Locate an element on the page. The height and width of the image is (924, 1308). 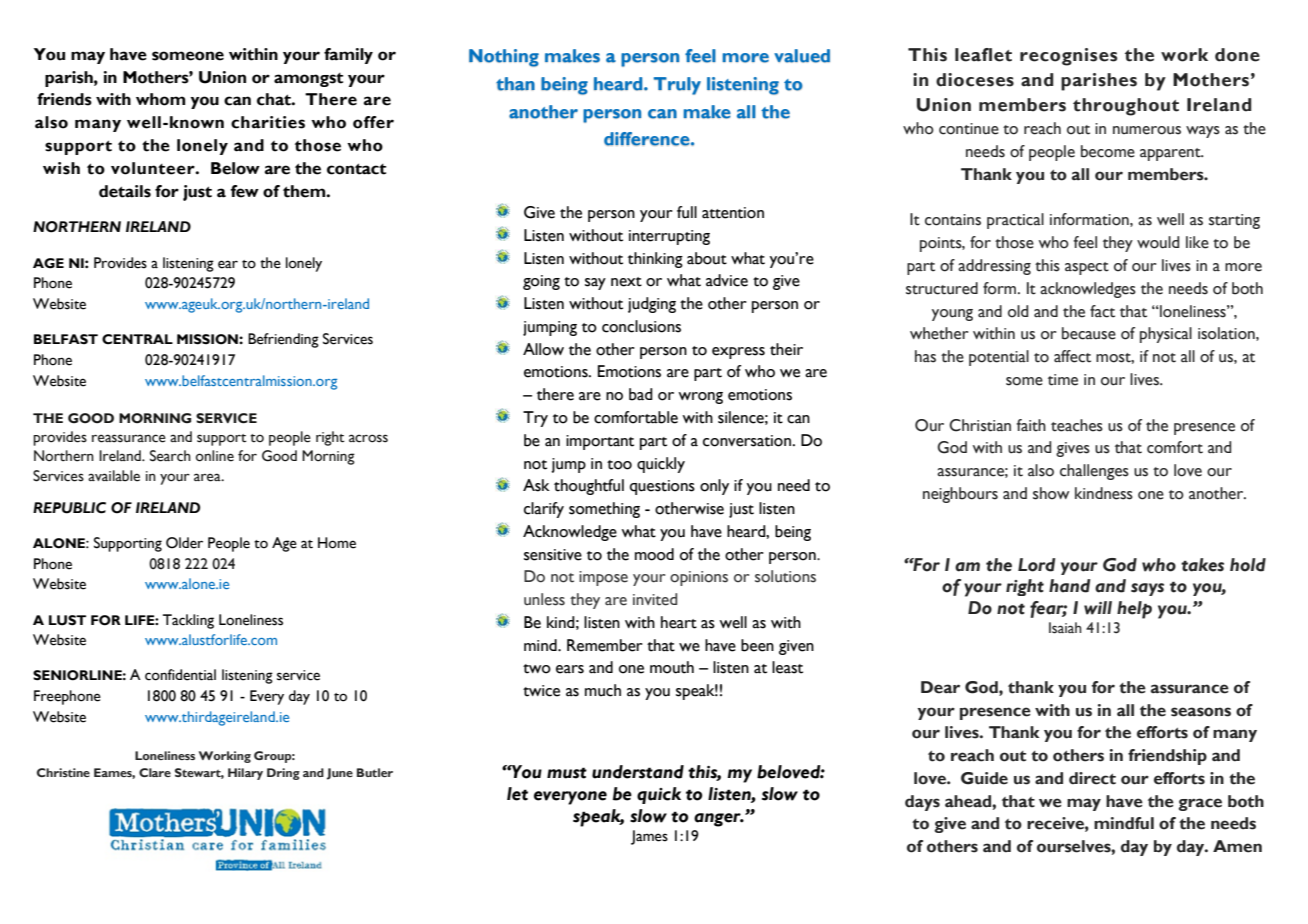
recognises is located at coordinates (1068, 57).
